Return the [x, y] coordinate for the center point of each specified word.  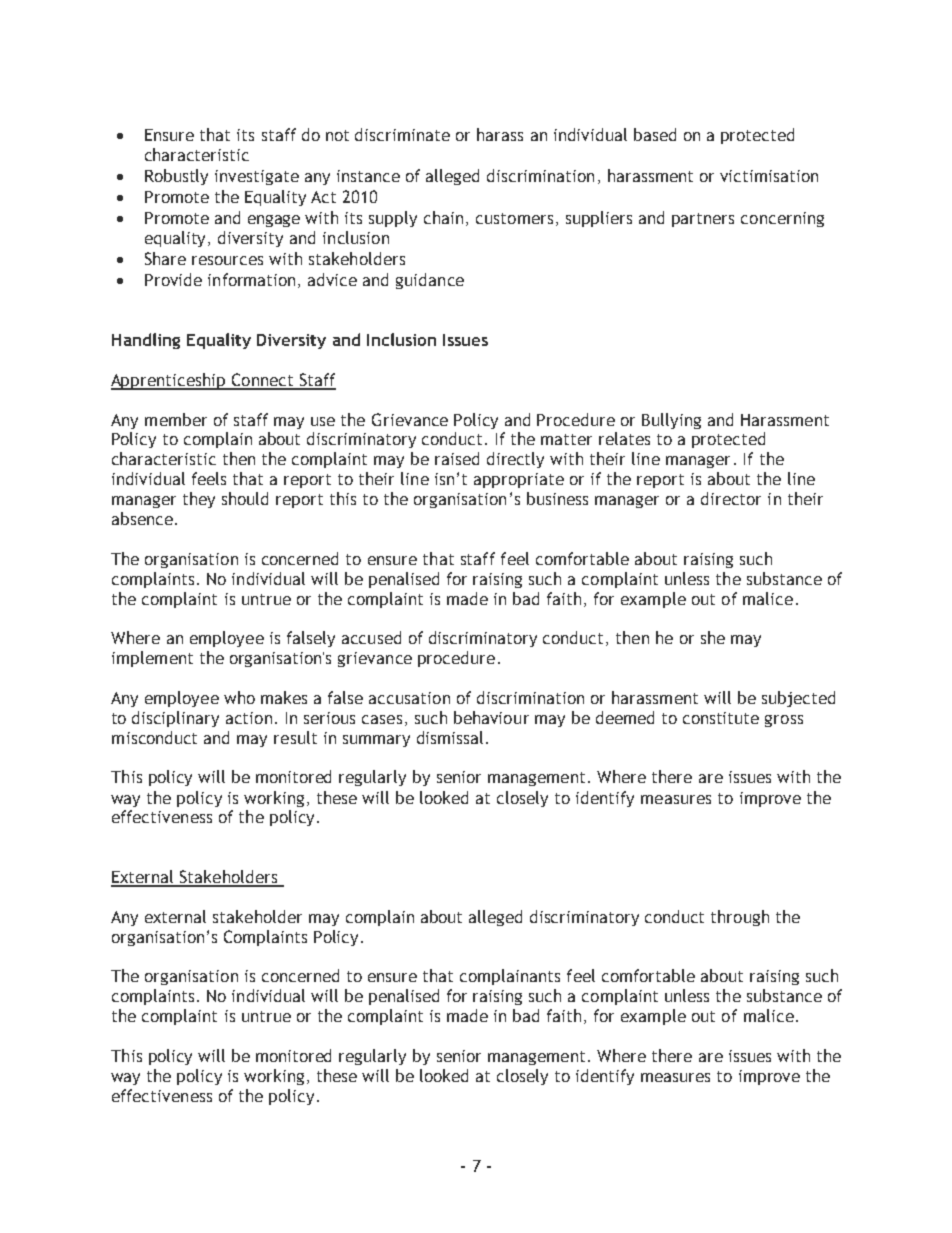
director [731, 498]
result [295, 737]
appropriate [519, 480]
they [199, 500]
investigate [257, 177]
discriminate [402, 134]
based [655, 134]
